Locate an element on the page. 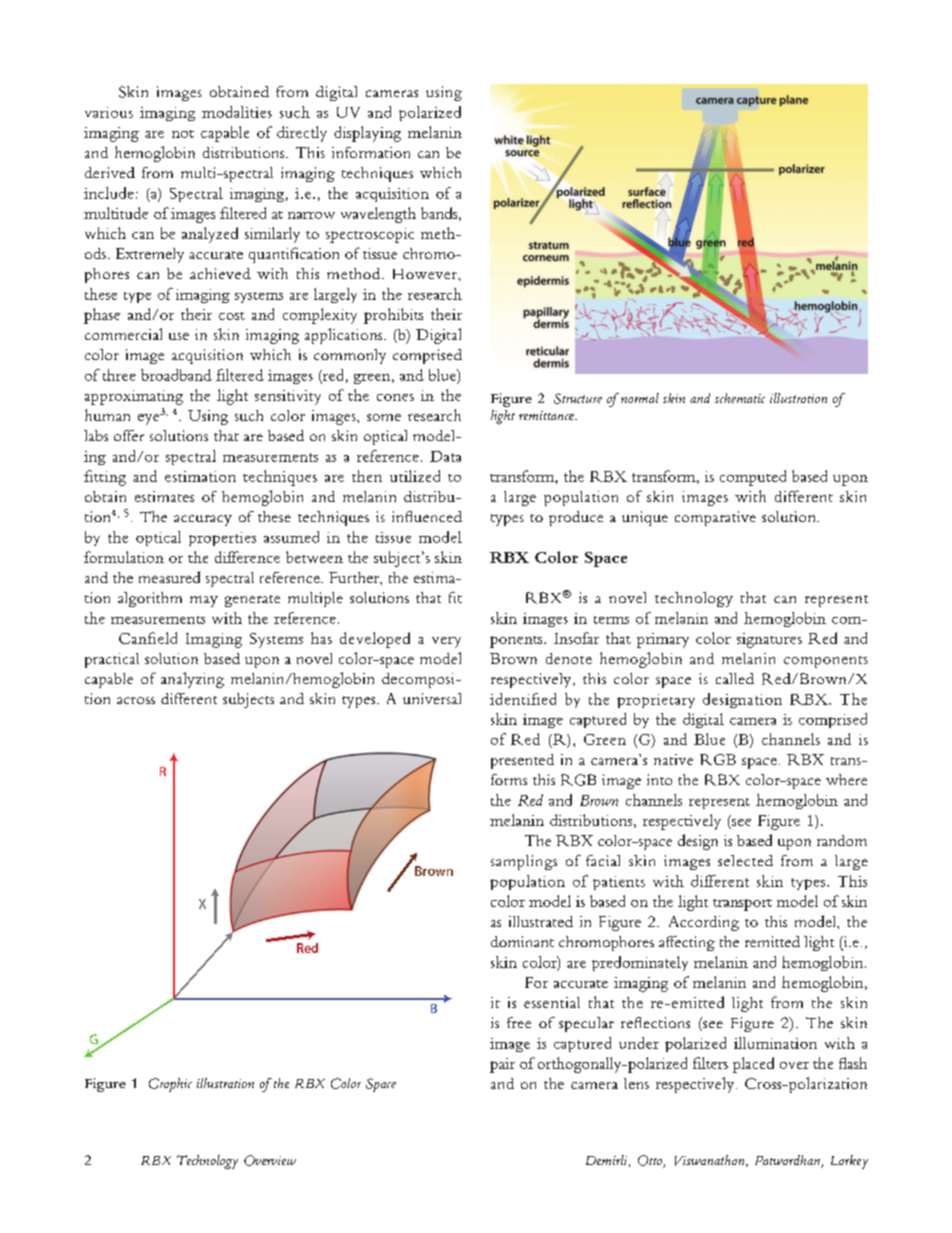 The width and height of the image is (952, 1233). pair is located at coordinates (502, 1065).
